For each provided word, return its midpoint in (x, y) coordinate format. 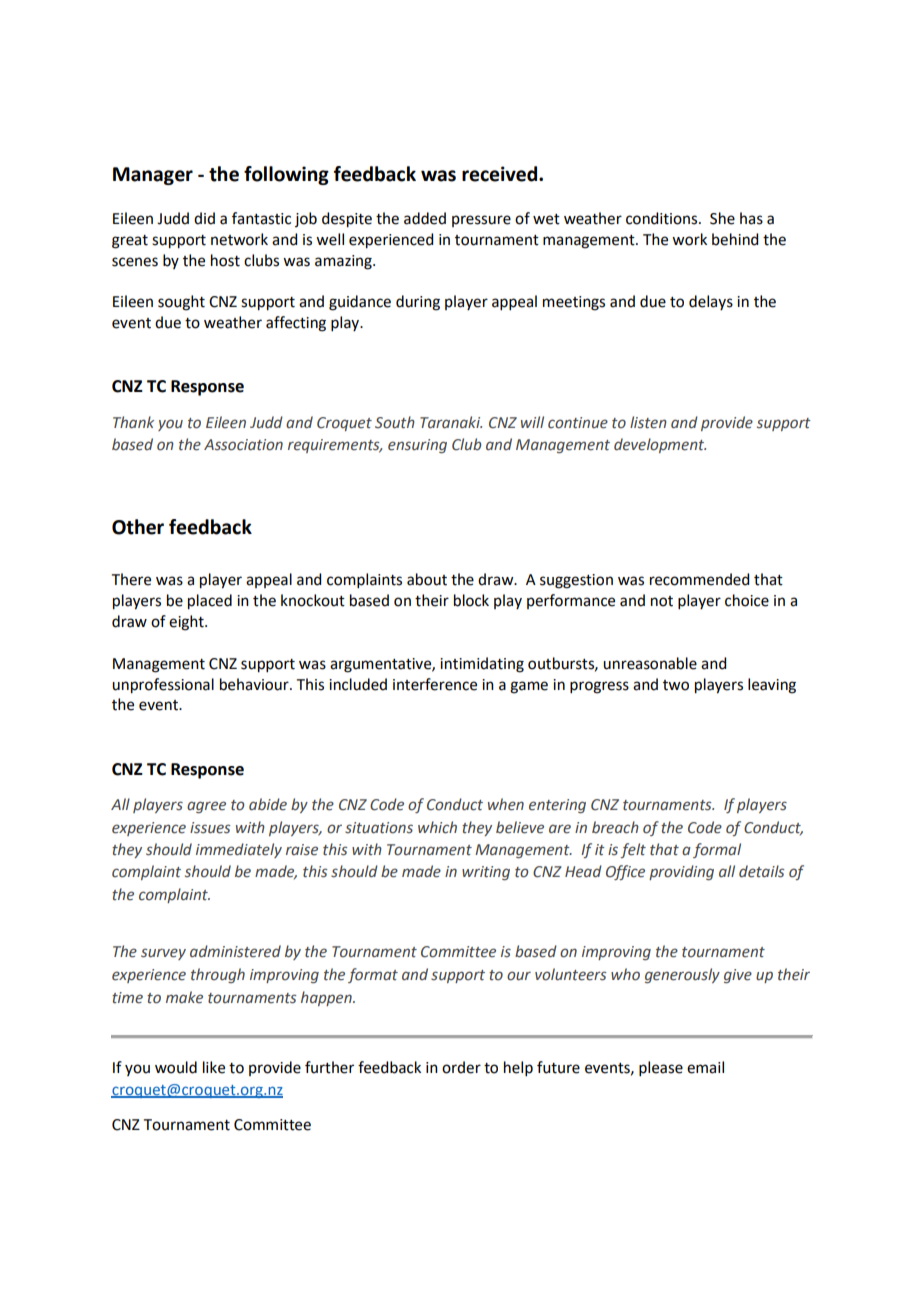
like (214, 1067)
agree (206, 807)
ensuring (417, 446)
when (506, 804)
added (425, 218)
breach (615, 827)
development (660, 445)
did (204, 218)
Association (243, 445)
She (722, 218)
